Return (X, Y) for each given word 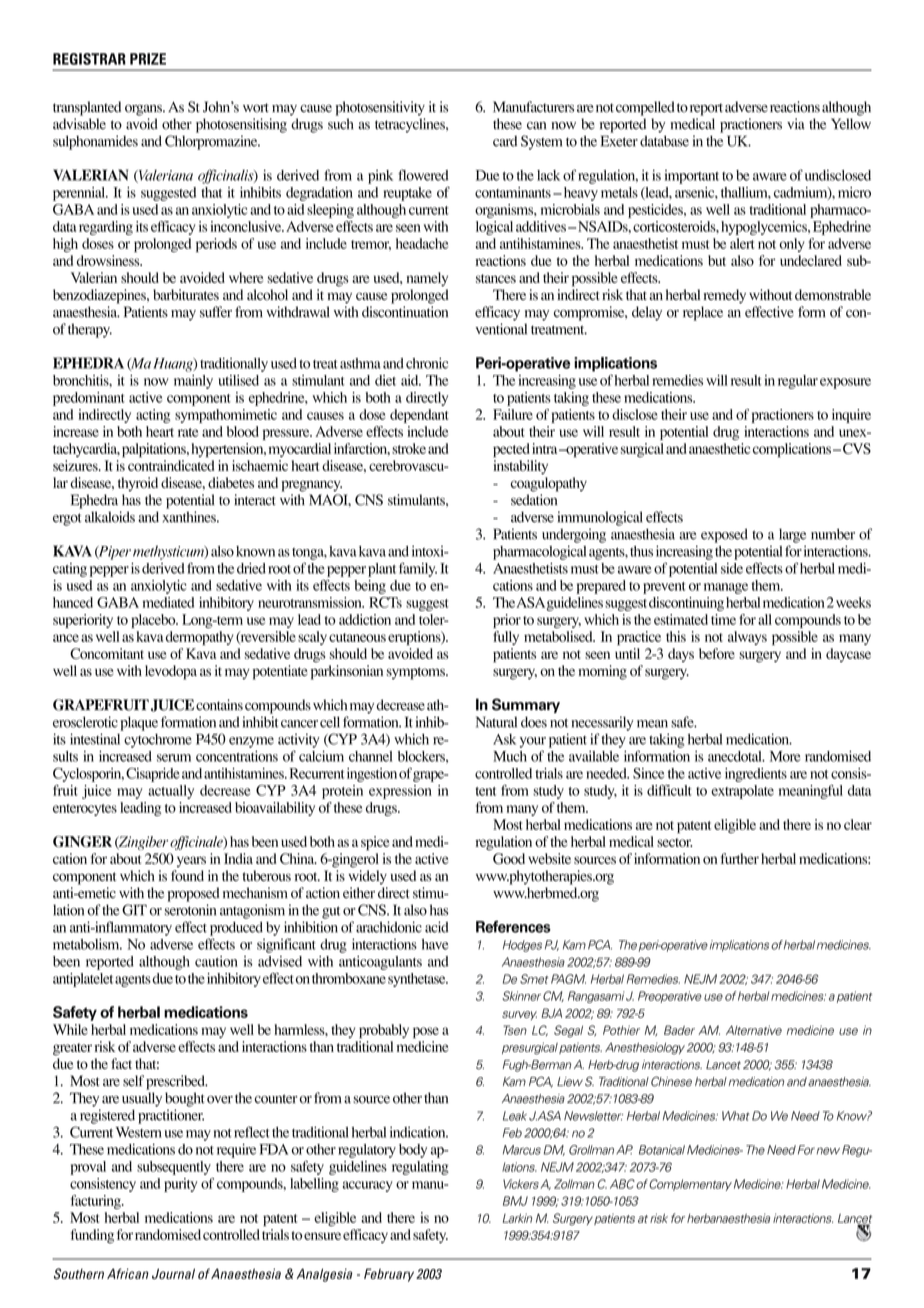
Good (509, 858)
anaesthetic (719, 448)
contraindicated (171, 465)
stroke (409, 448)
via (796, 124)
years (191, 861)
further (740, 858)
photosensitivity (380, 108)
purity (180, 1185)
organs (144, 110)
